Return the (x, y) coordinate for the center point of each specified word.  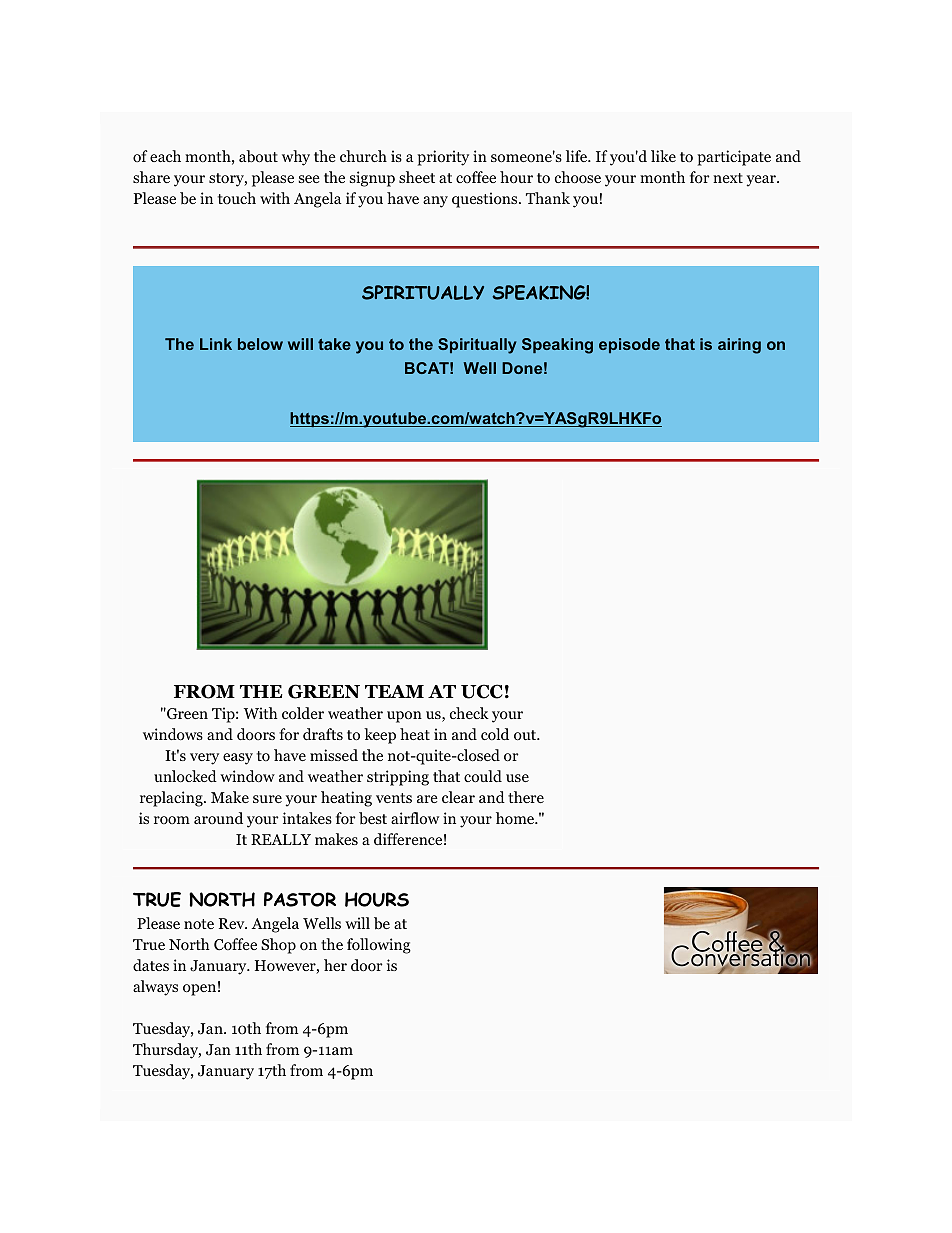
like (663, 156)
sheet (417, 177)
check (469, 713)
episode (629, 345)
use (517, 778)
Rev (233, 923)
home (516, 818)
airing (739, 346)
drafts (323, 734)
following (379, 946)
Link (216, 344)
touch (237, 198)
